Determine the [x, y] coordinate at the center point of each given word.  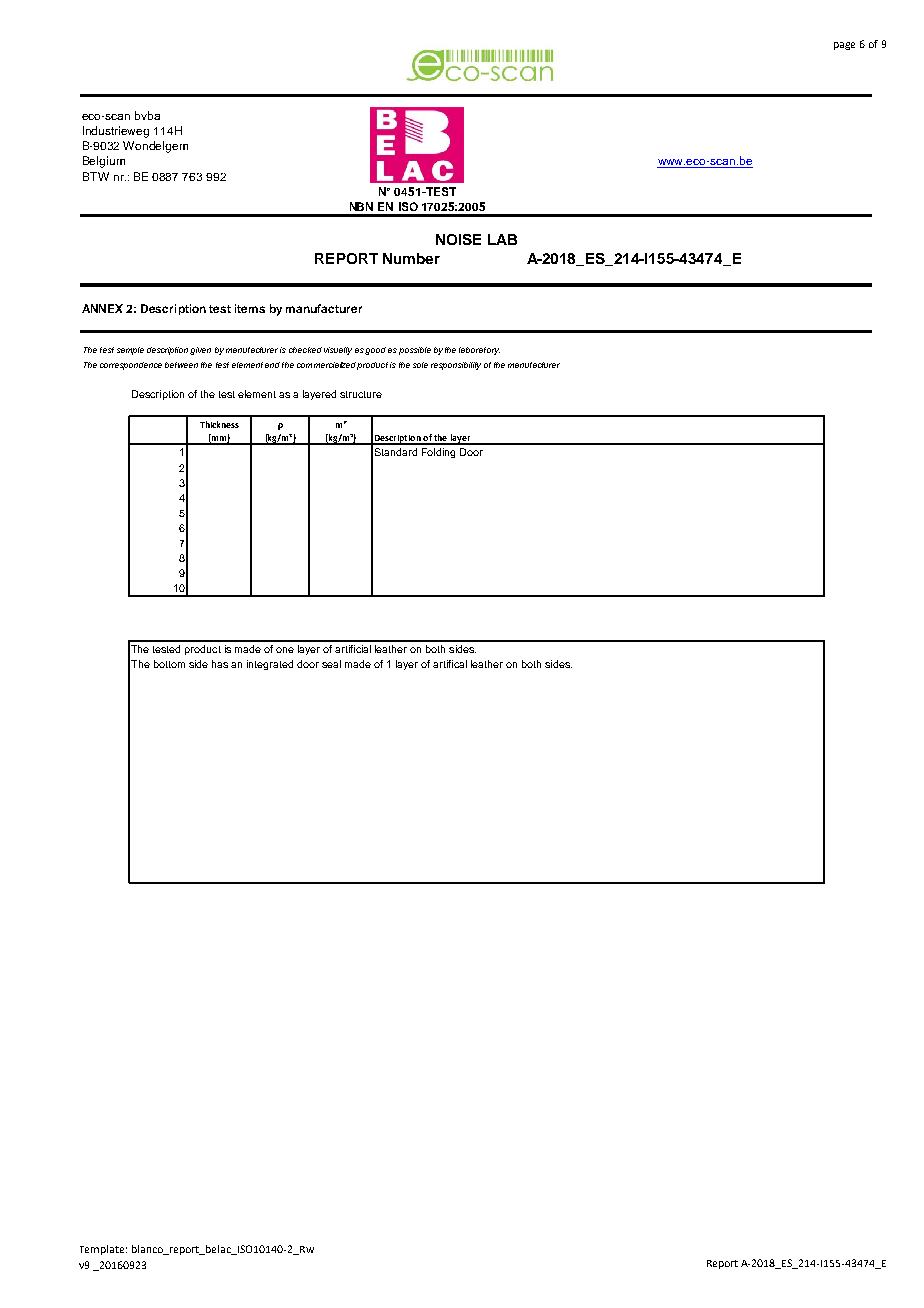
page [844, 46]
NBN [361, 206]
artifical [450, 664]
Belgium [104, 162]
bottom [169, 664]
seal [331, 664]
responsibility [456, 366]
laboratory [479, 351]
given [200, 351]
